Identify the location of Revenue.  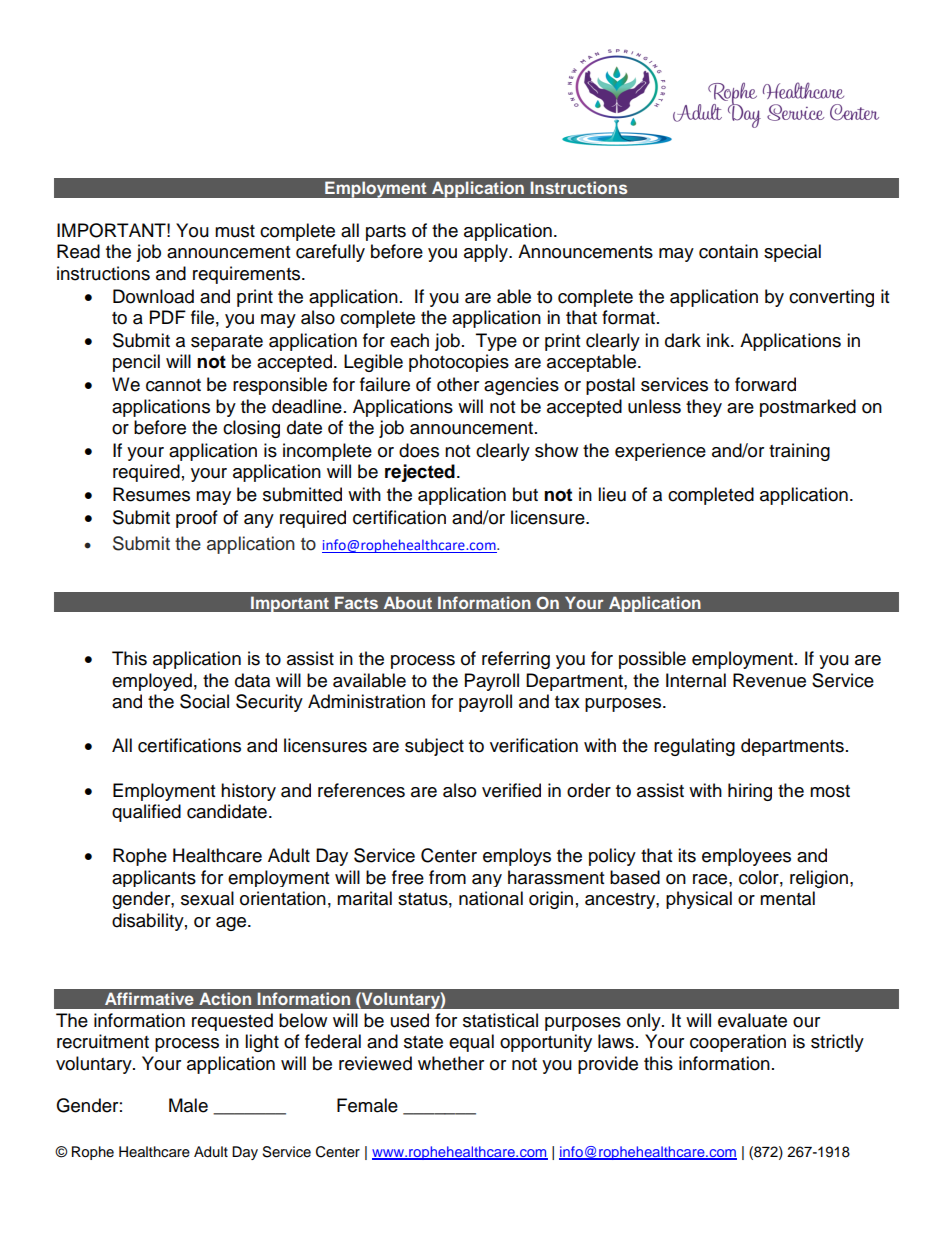
(769, 680).
